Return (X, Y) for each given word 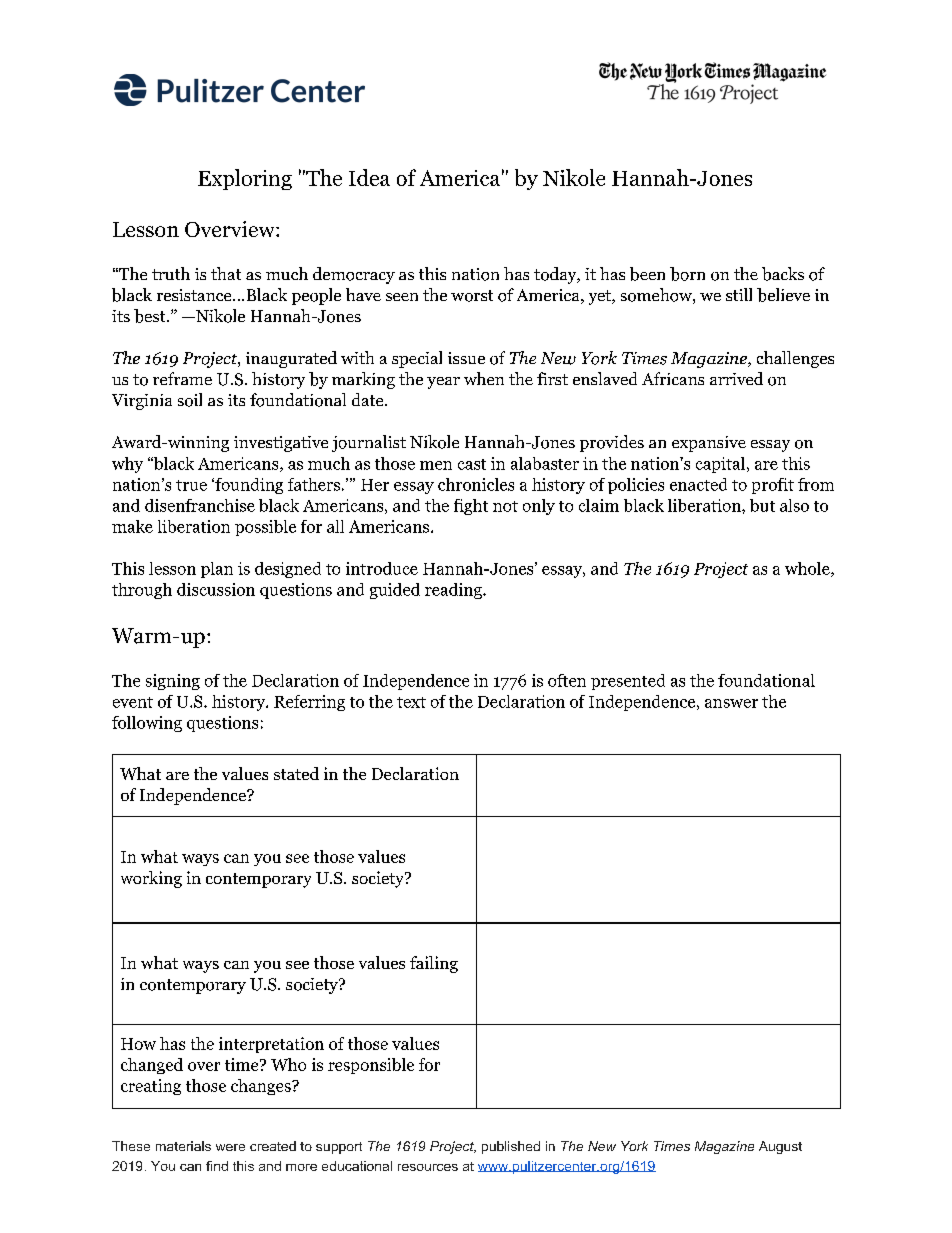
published (511, 1147)
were (230, 1147)
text (411, 702)
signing (173, 682)
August (780, 1147)
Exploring (245, 179)
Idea (369, 177)
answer (731, 703)
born (687, 274)
